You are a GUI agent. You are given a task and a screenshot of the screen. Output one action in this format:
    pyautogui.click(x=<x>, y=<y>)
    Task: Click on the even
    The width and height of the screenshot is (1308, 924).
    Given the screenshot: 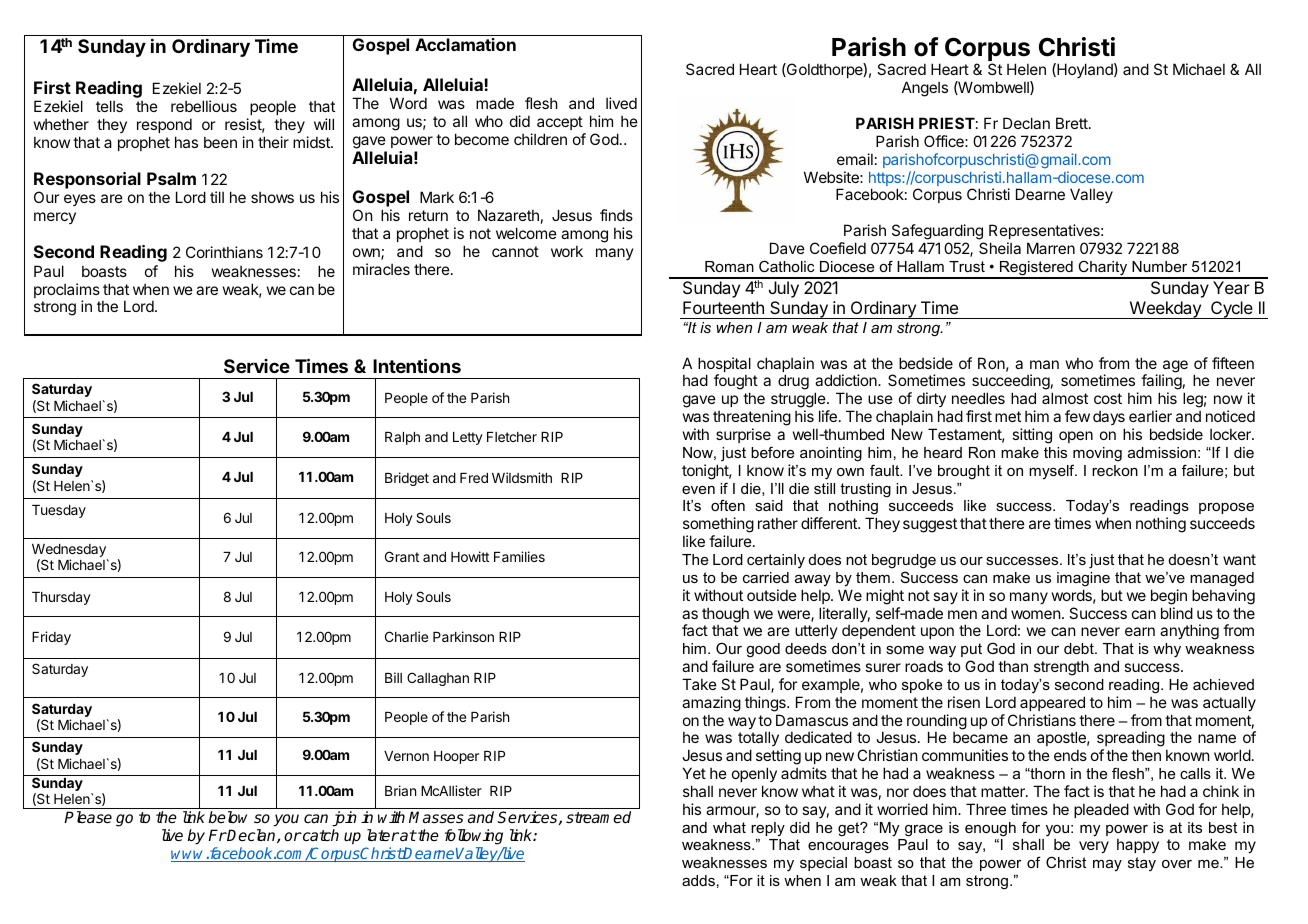 What is the action you would take?
    pyautogui.click(x=698, y=490)
